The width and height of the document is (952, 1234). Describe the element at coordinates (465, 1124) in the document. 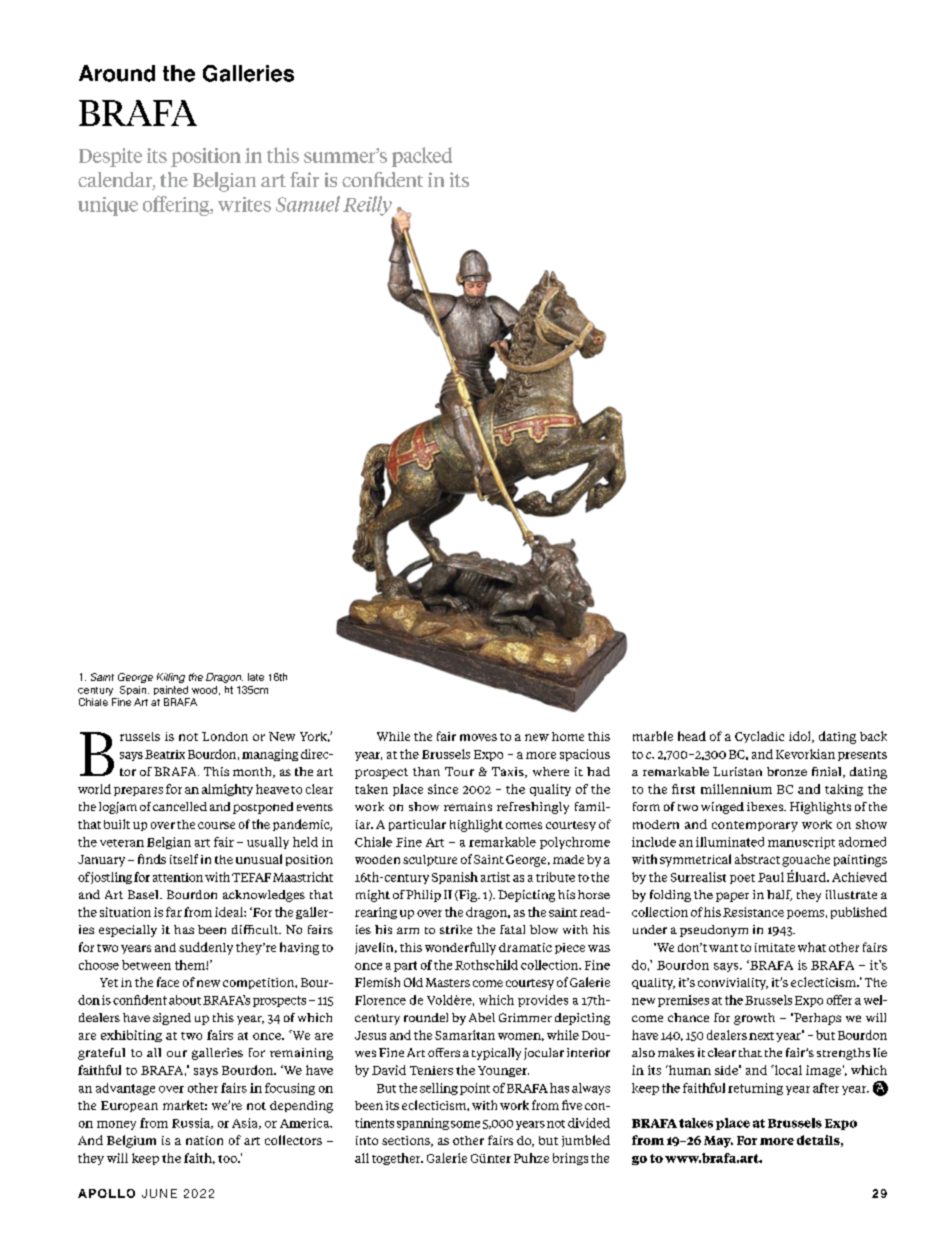

I see `some` at that location.
